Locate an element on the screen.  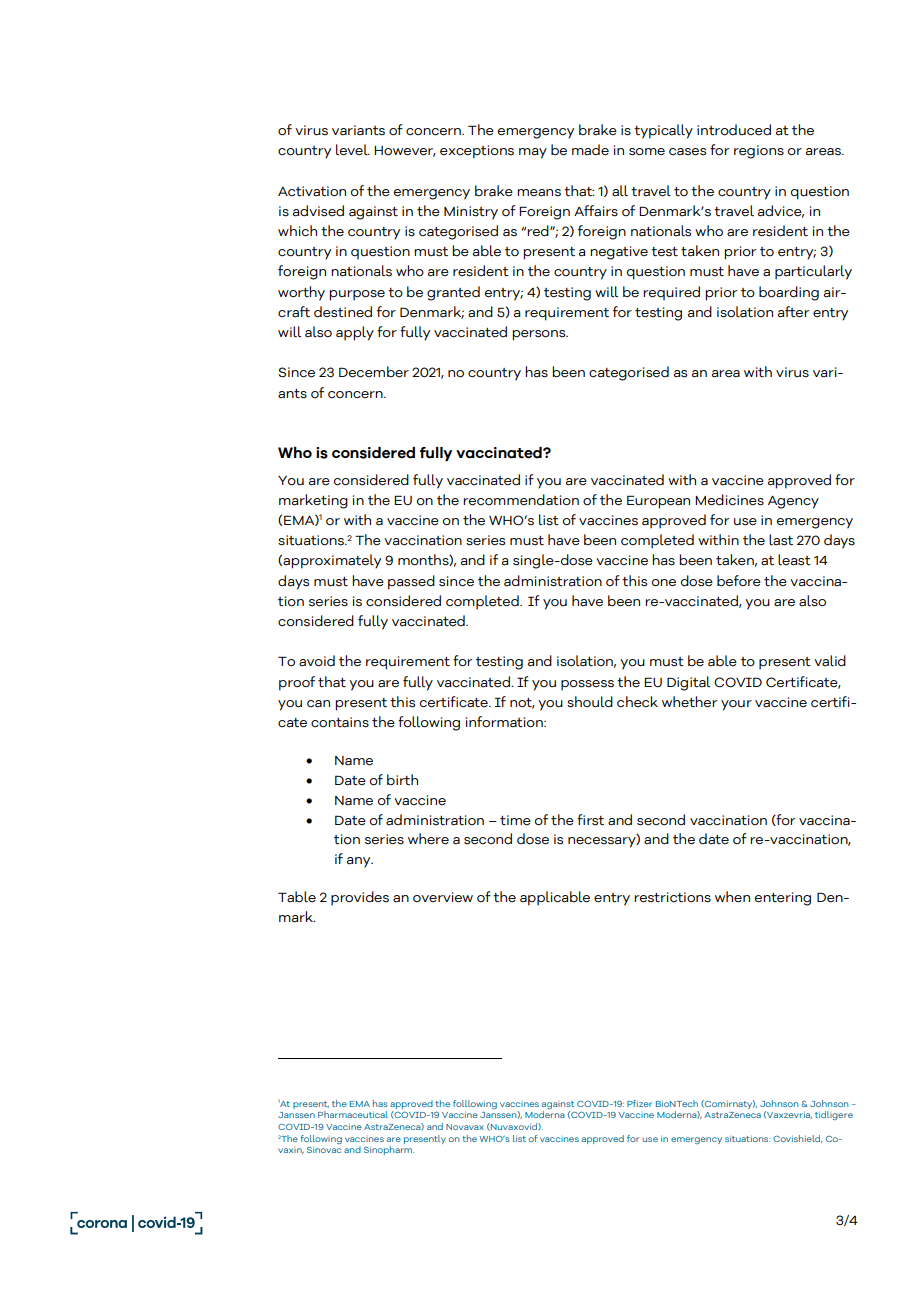
your is located at coordinates (736, 705).
